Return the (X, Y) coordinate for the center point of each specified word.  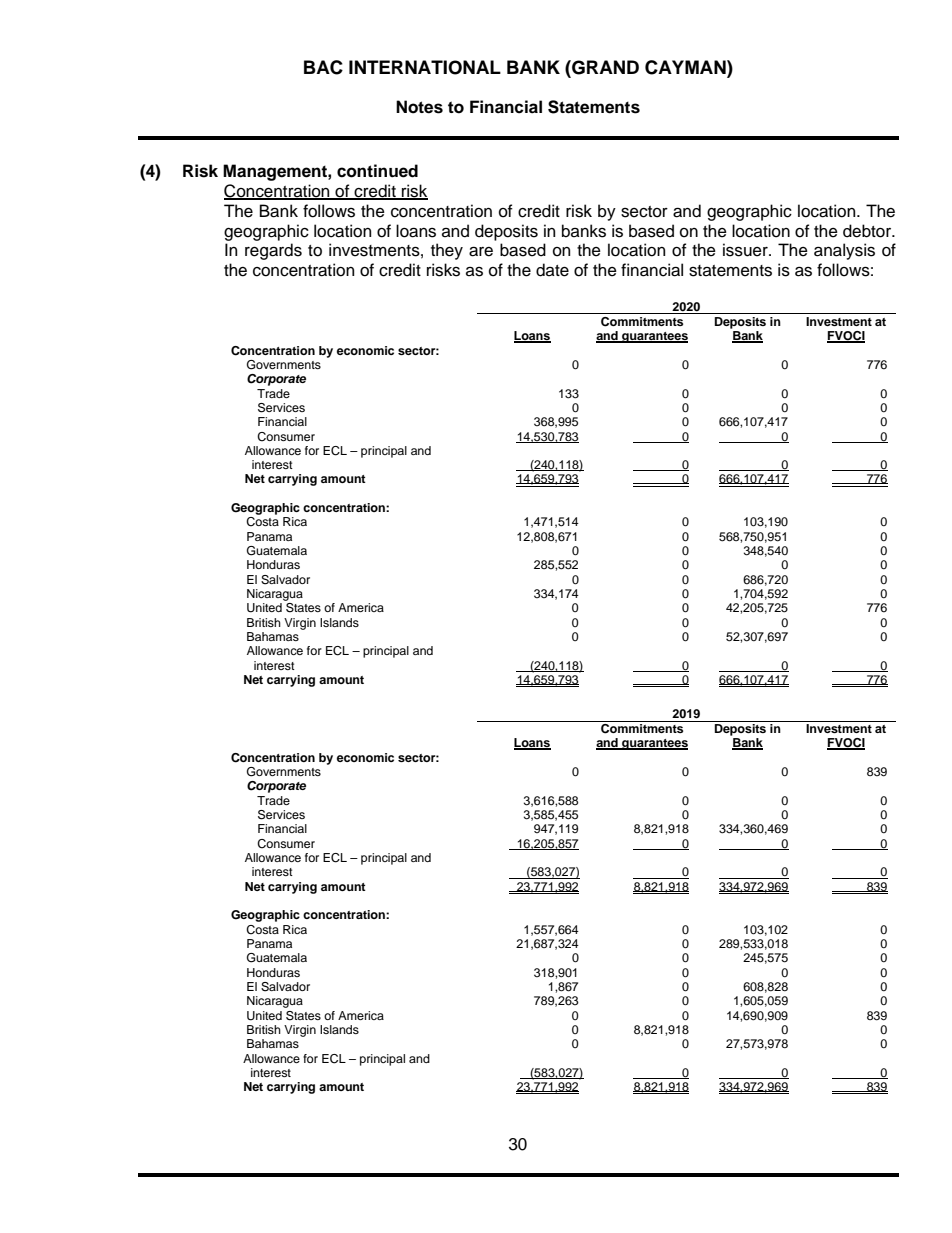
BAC (323, 67)
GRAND (604, 67)
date (552, 270)
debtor (868, 231)
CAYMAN (686, 67)
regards (273, 251)
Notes (419, 107)
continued (377, 171)
